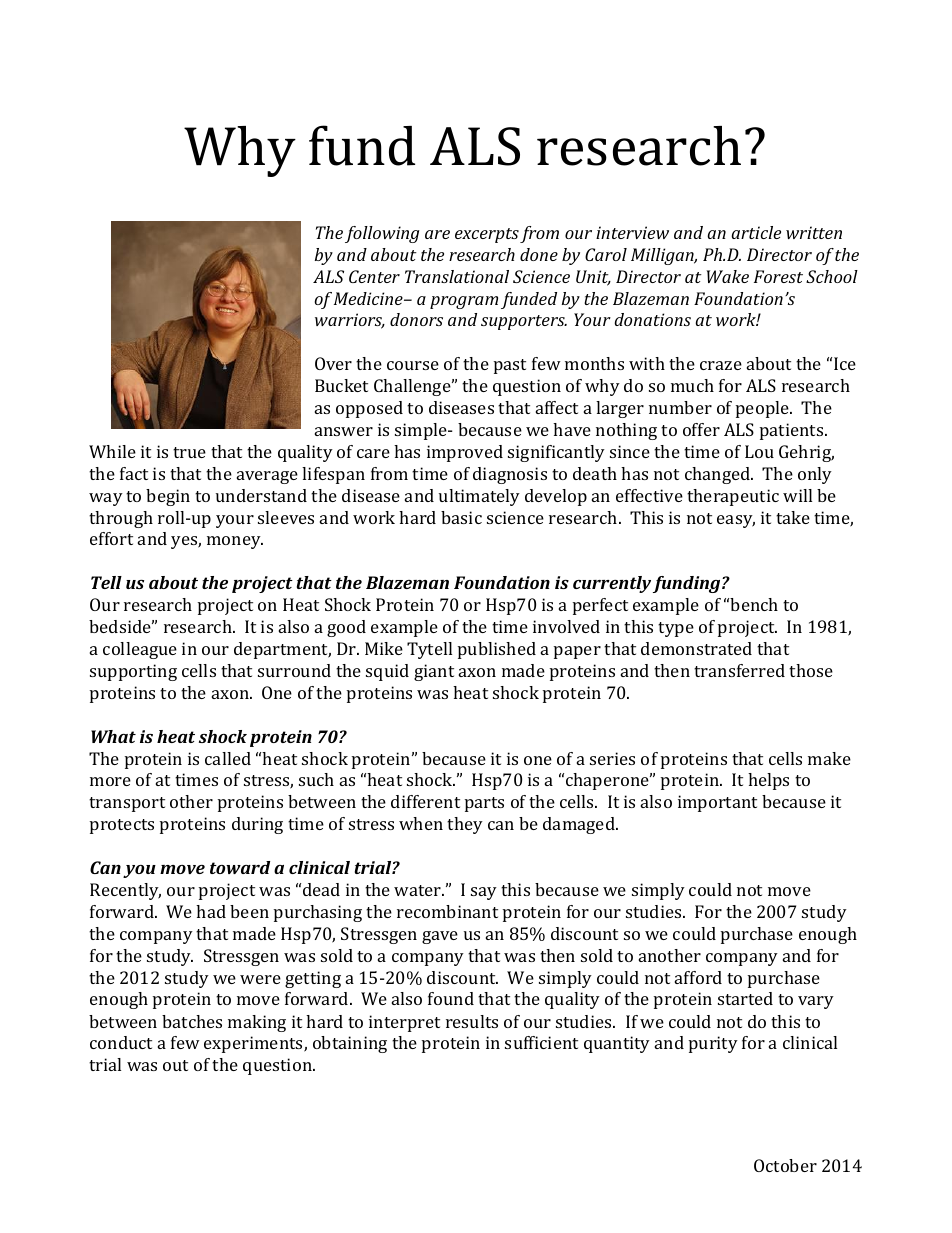 This image has height=1233, width=952. What do you see at coordinates (457, 276) in the image?
I see `Translational` at bounding box center [457, 276].
